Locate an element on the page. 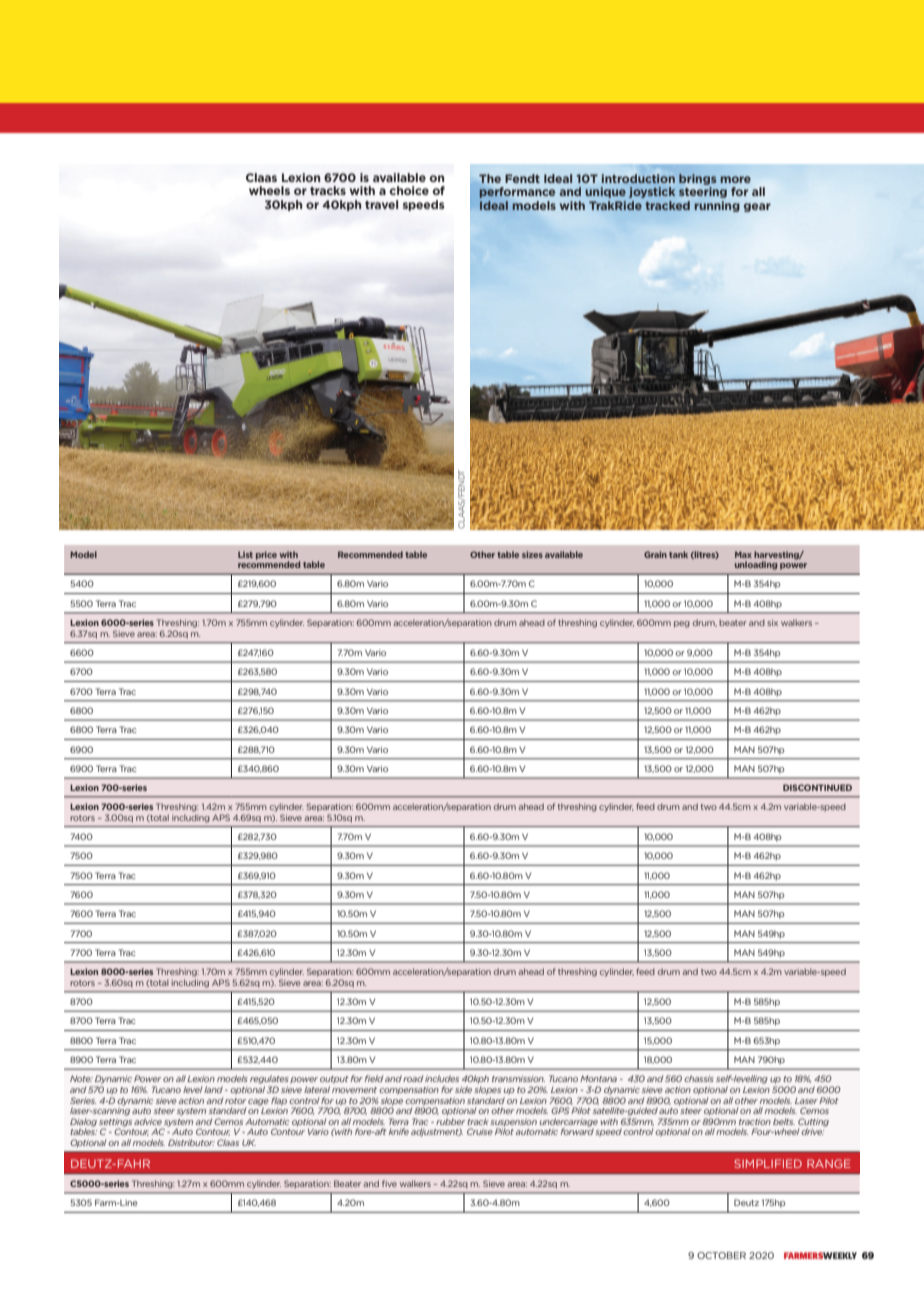  five is located at coordinates (389, 1183).
